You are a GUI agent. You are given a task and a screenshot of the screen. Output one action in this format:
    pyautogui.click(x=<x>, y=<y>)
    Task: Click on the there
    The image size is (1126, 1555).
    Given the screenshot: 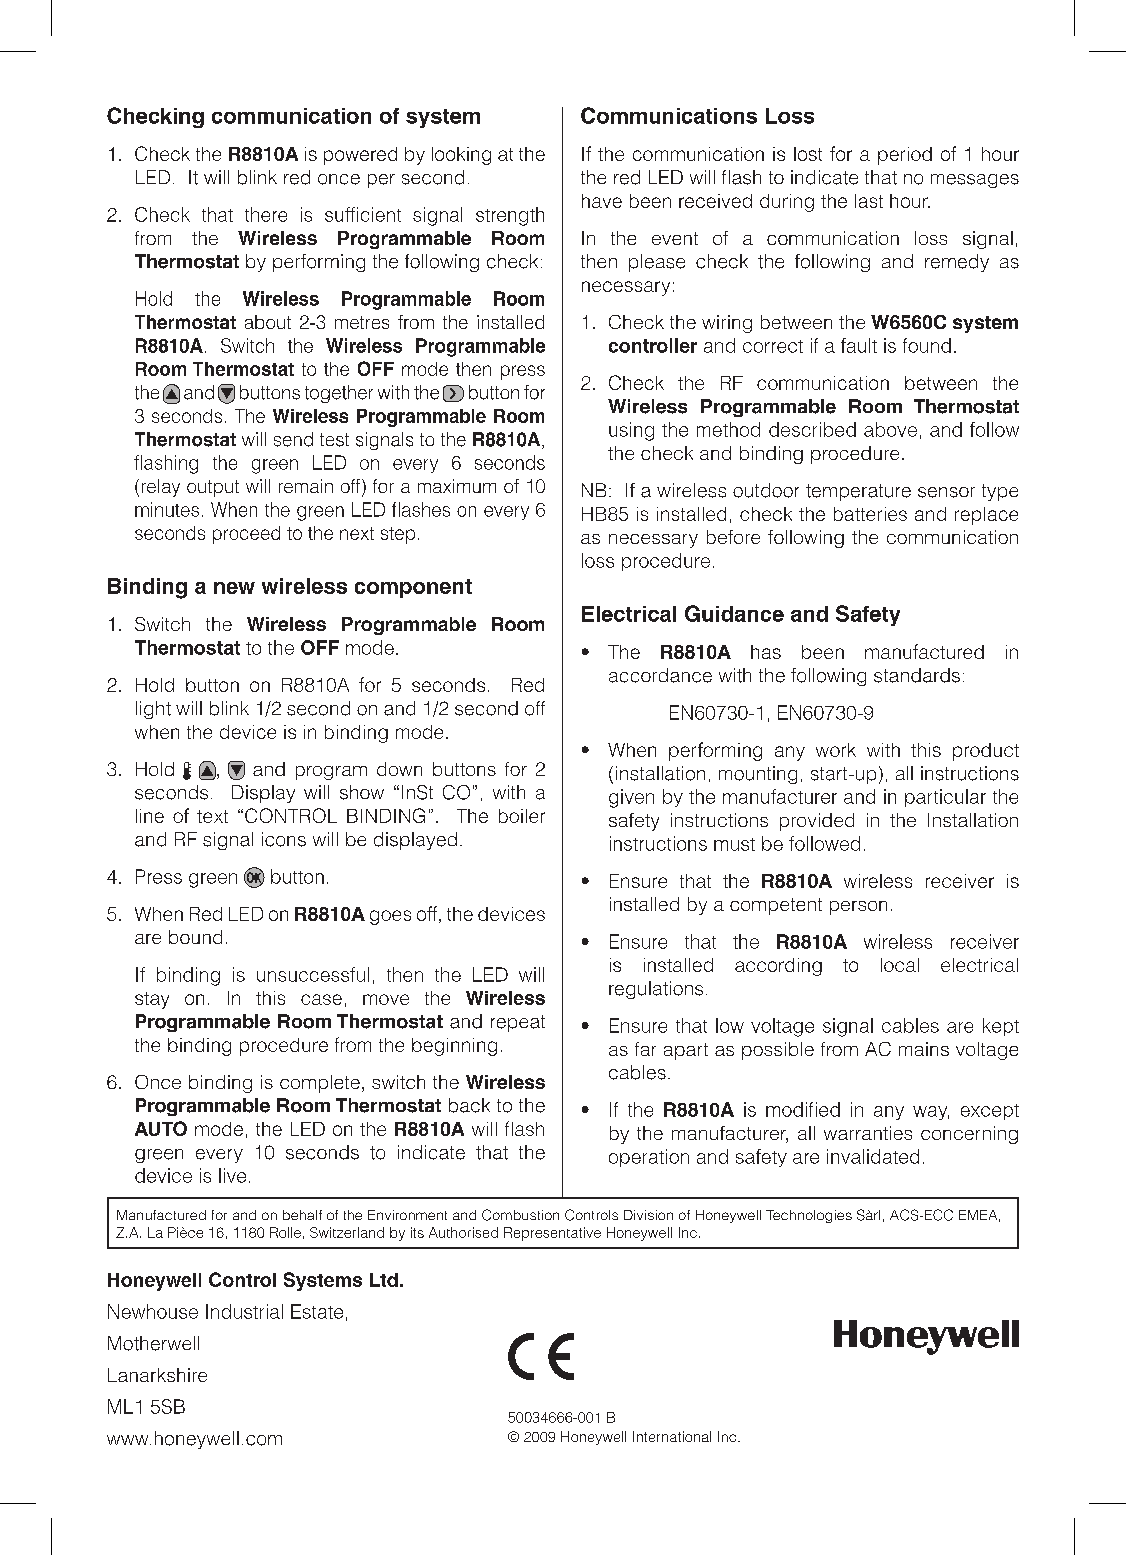 What is the action you would take?
    pyautogui.click(x=266, y=214)
